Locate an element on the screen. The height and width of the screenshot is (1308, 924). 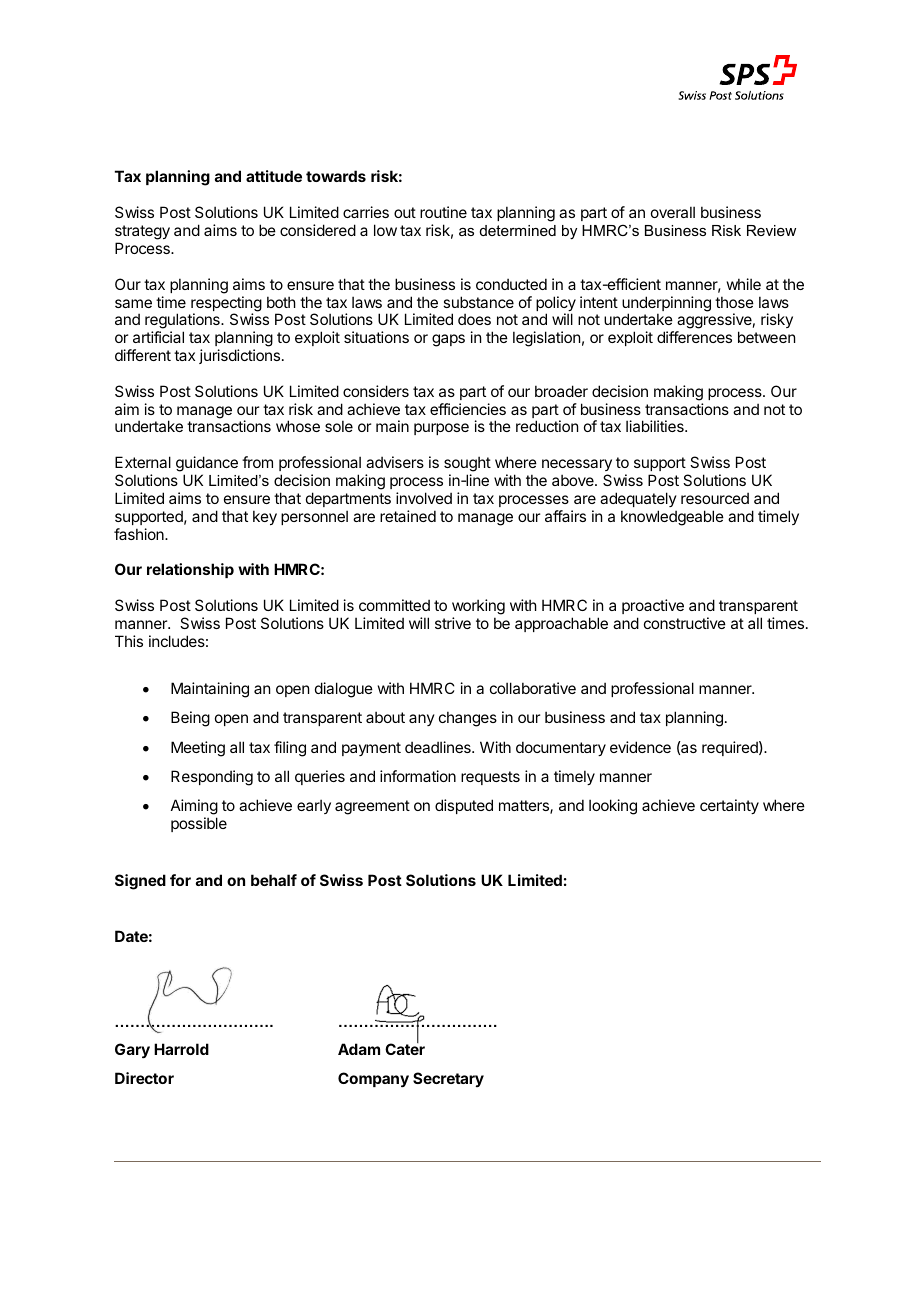
strive is located at coordinates (453, 623).
